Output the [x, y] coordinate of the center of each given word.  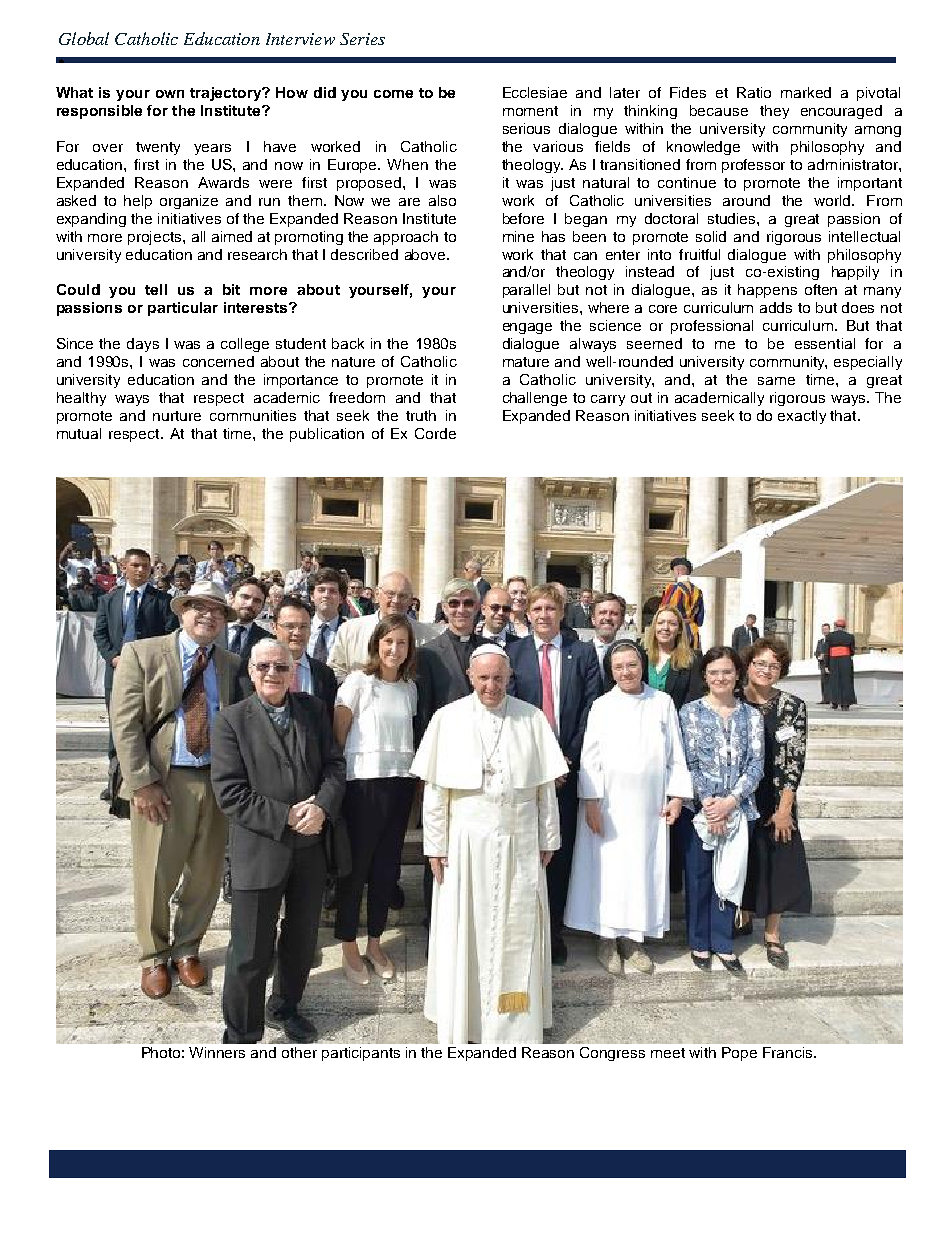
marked [806, 92]
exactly [802, 417]
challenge [535, 399]
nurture [177, 416]
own [170, 94]
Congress [612, 1054]
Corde [435, 433]
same [776, 381]
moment [530, 111]
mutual [79, 433]
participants [361, 1054]
